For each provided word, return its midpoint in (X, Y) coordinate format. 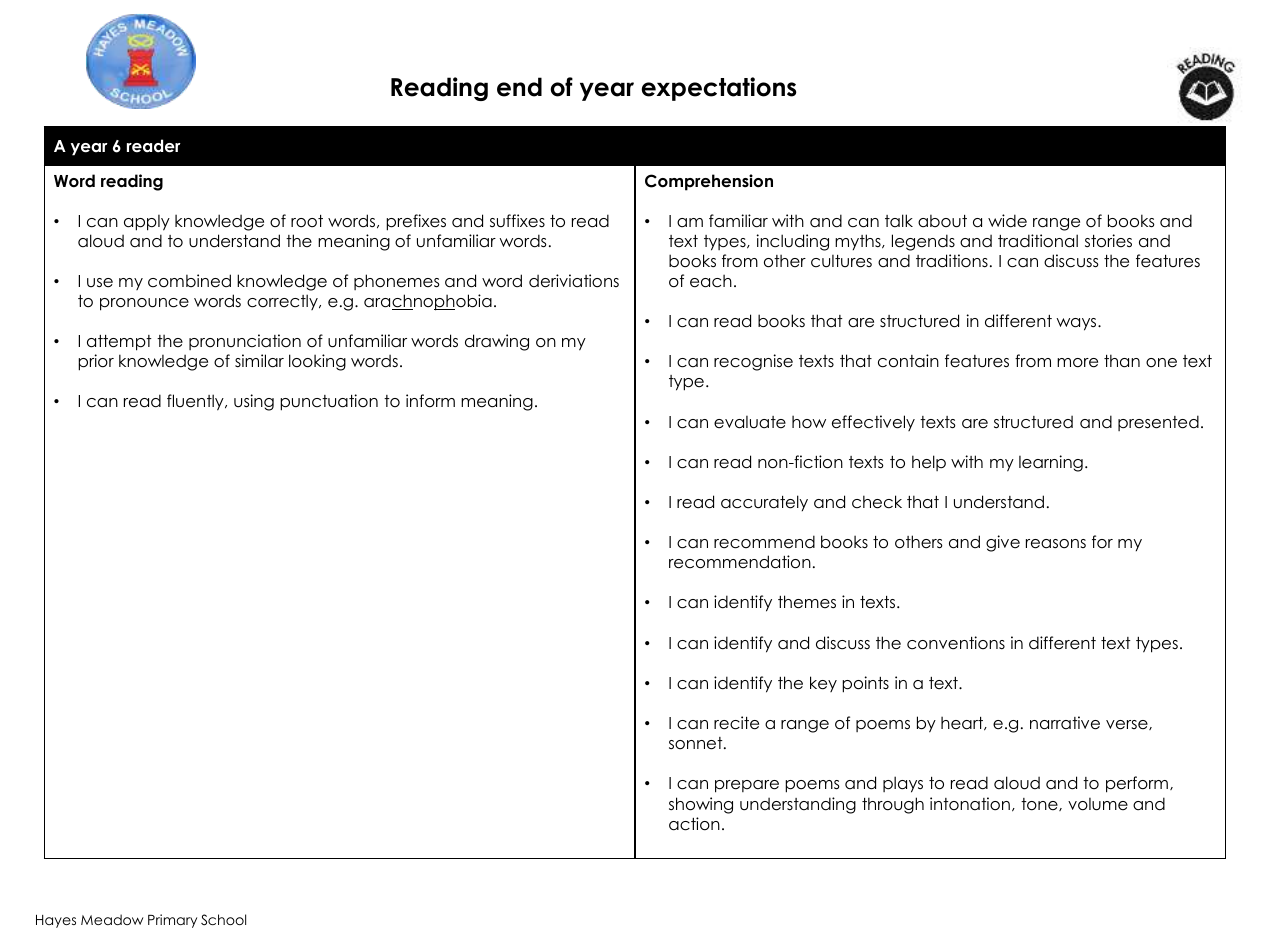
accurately (764, 503)
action (694, 824)
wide (1007, 221)
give (1003, 543)
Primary (172, 921)
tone (1040, 804)
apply (147, 223)
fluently (196, 402)
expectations (719, 89)
